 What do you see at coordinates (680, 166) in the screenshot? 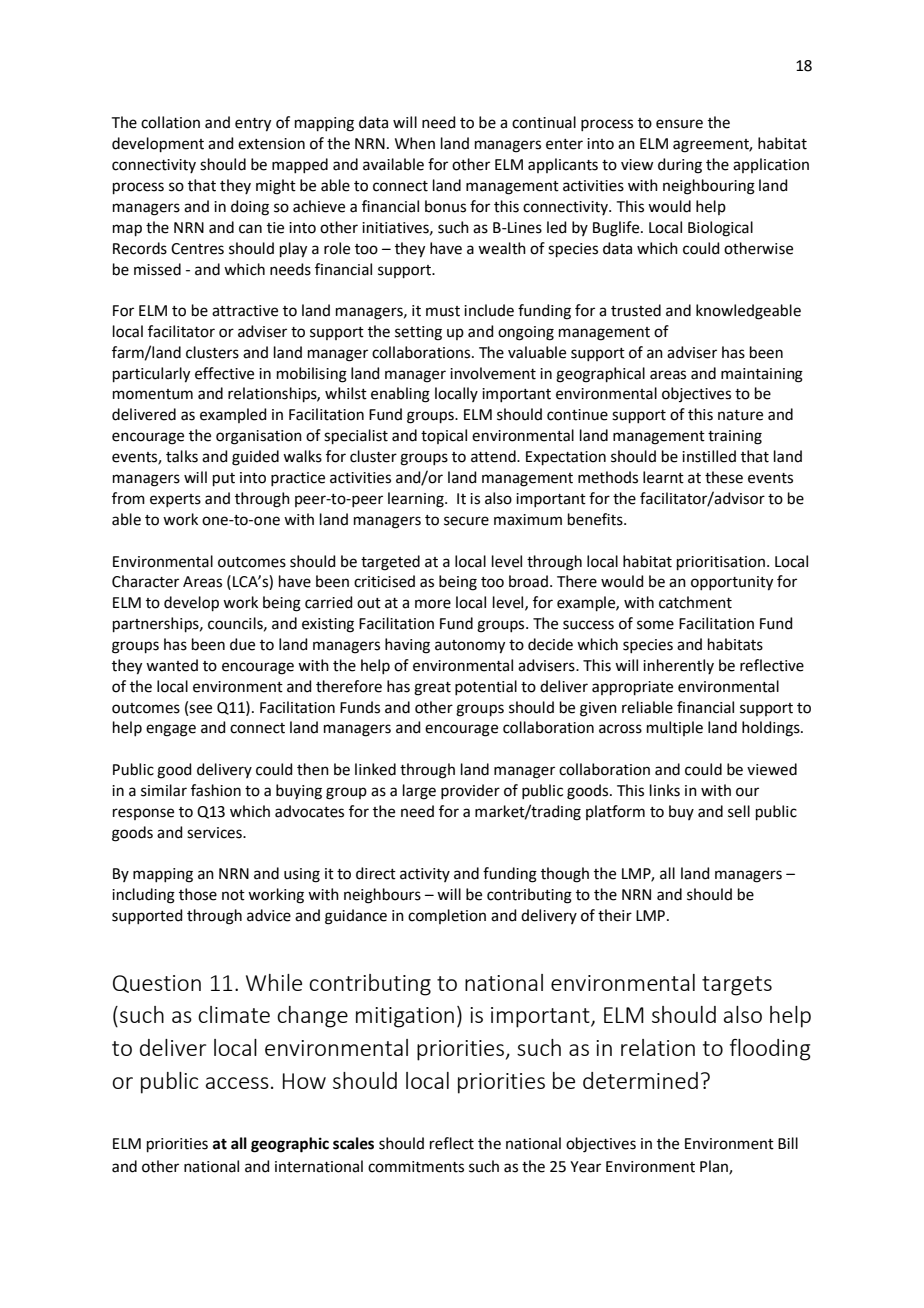
I see `during` at bounding box center [680, 166].
